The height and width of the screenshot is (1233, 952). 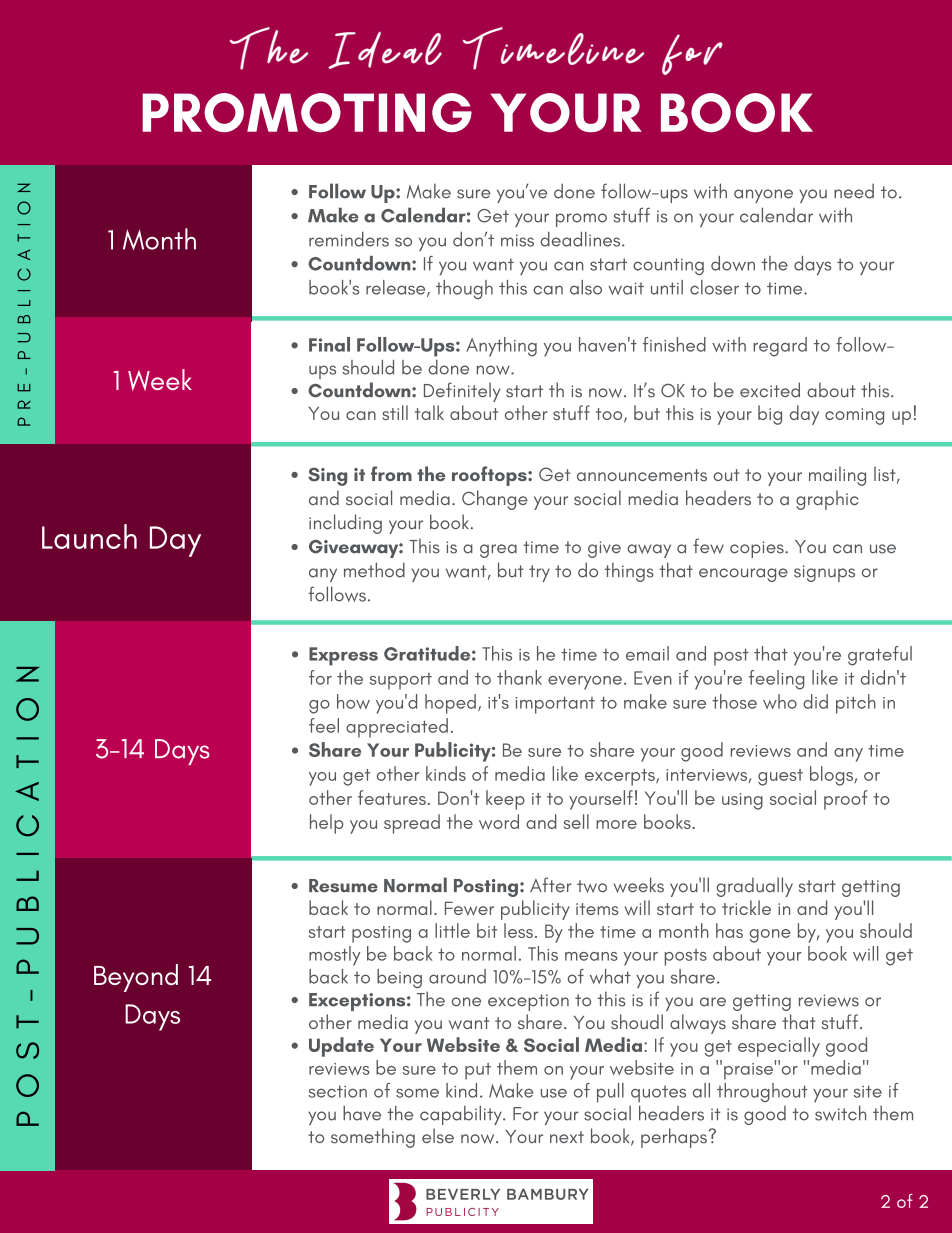 I want to click on big, so click(x=770, y=415).
